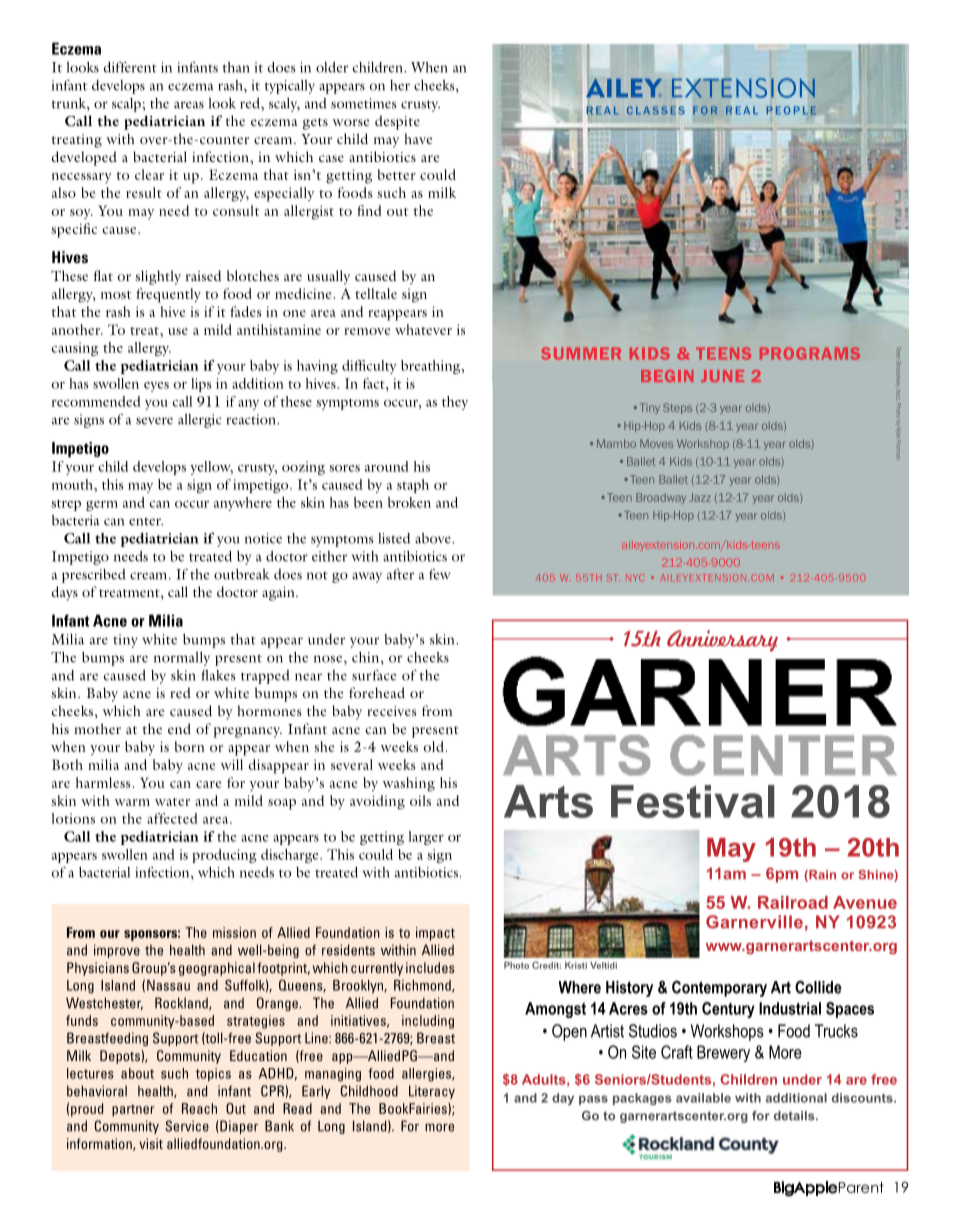  What do you see at coordinates (409, 784) in the page?
I see `washing` at bounding box center [409, 784].
